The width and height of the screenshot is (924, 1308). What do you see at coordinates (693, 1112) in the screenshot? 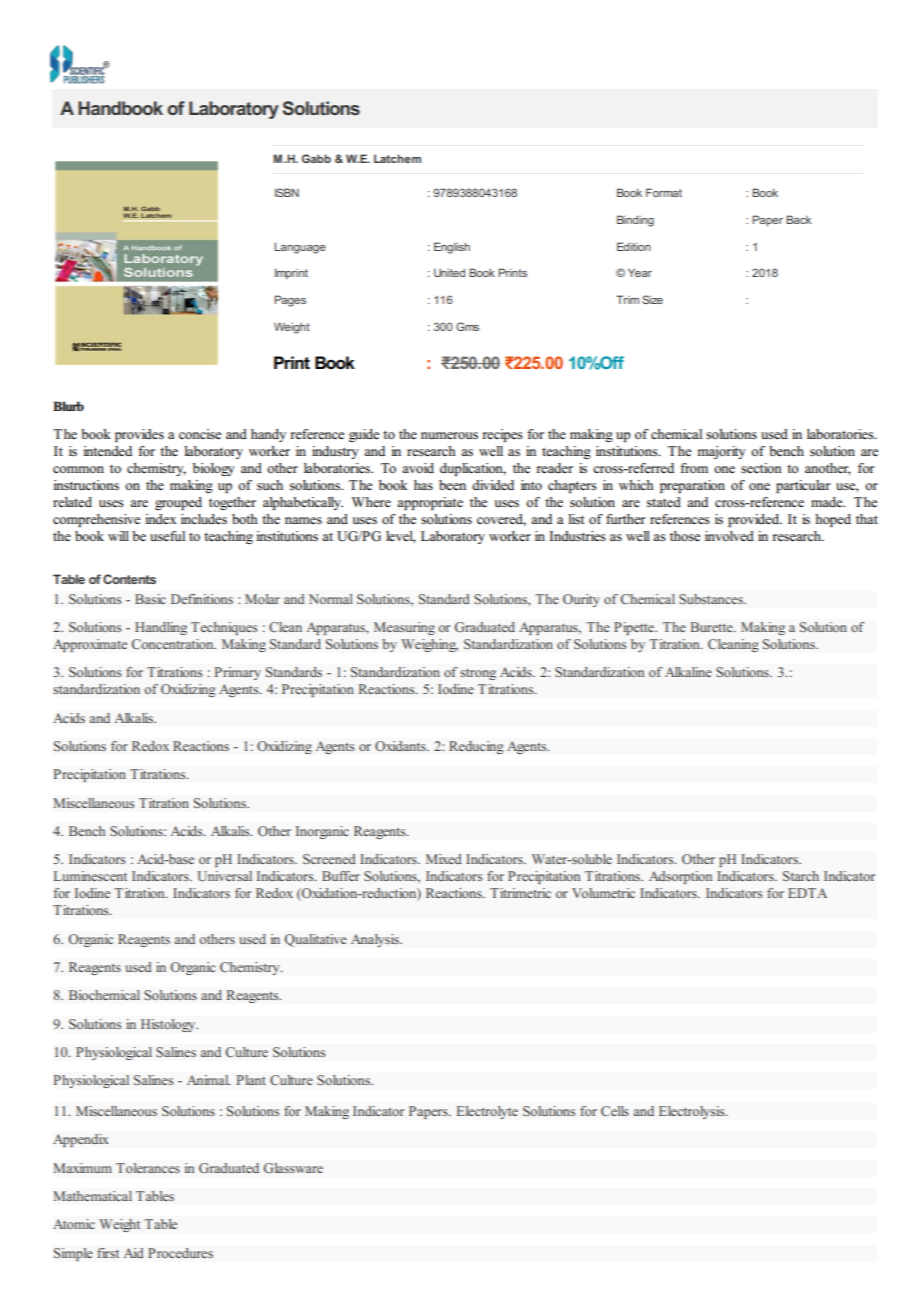
I see `Electrolysis` at bounding box center [693, 1112].
